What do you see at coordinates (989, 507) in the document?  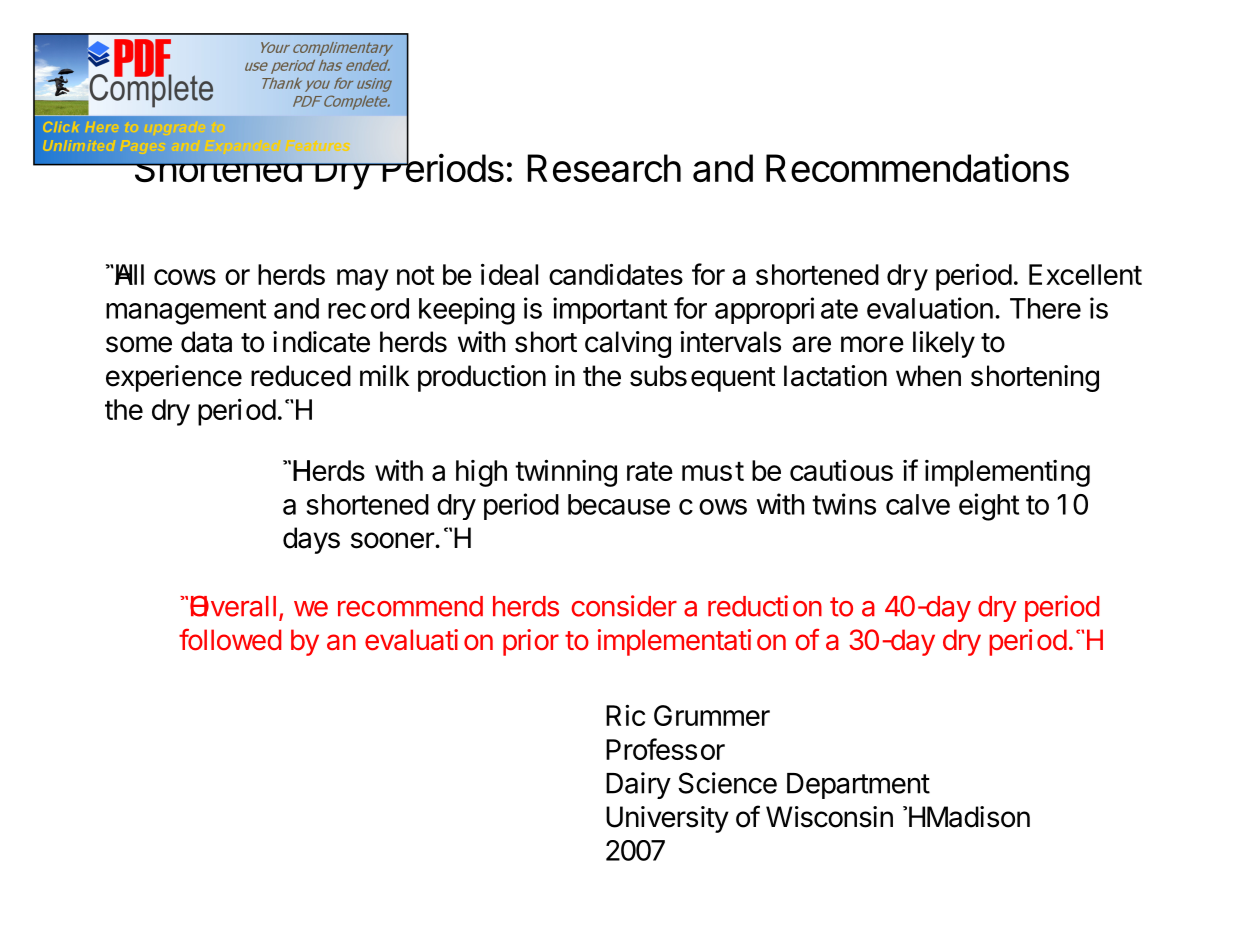 I see `eight` at bounding box center [989, 507].
